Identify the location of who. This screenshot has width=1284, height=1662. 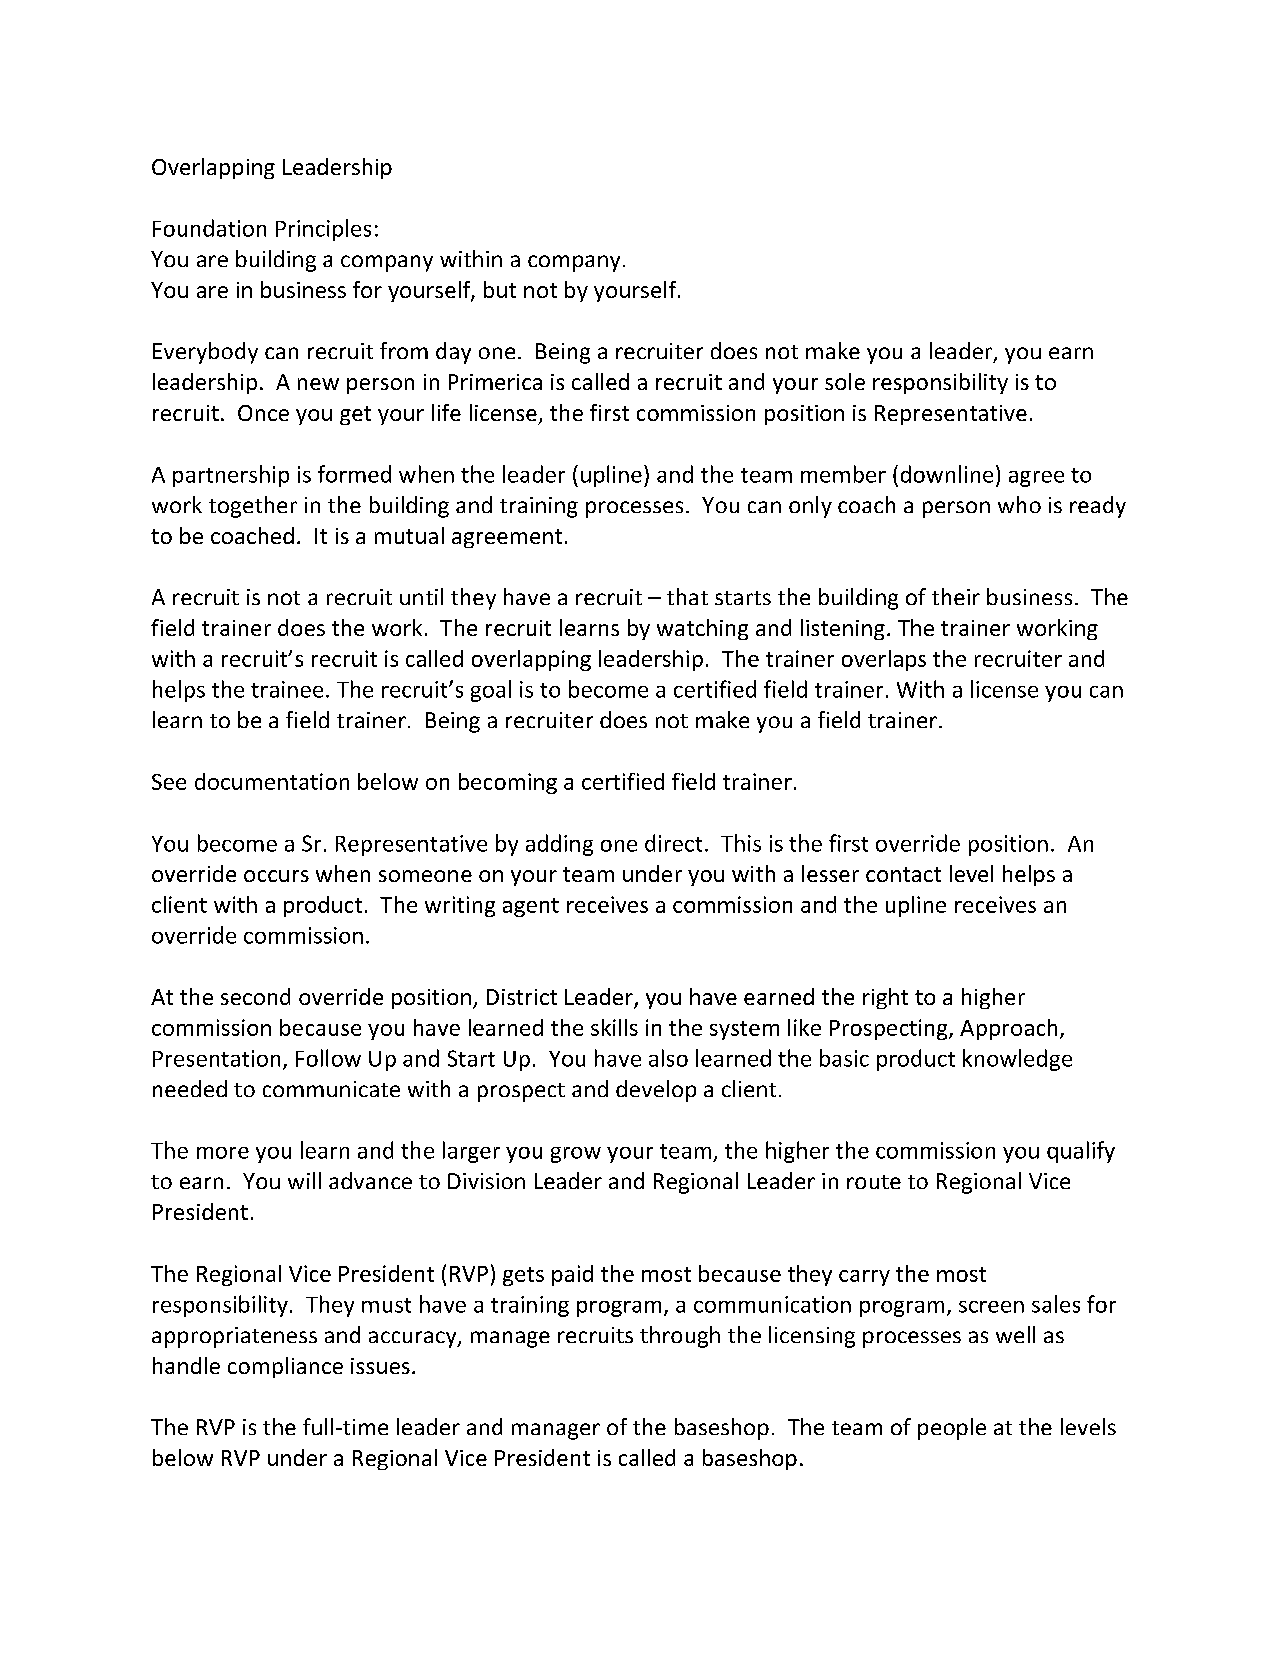
(1019, 504).
